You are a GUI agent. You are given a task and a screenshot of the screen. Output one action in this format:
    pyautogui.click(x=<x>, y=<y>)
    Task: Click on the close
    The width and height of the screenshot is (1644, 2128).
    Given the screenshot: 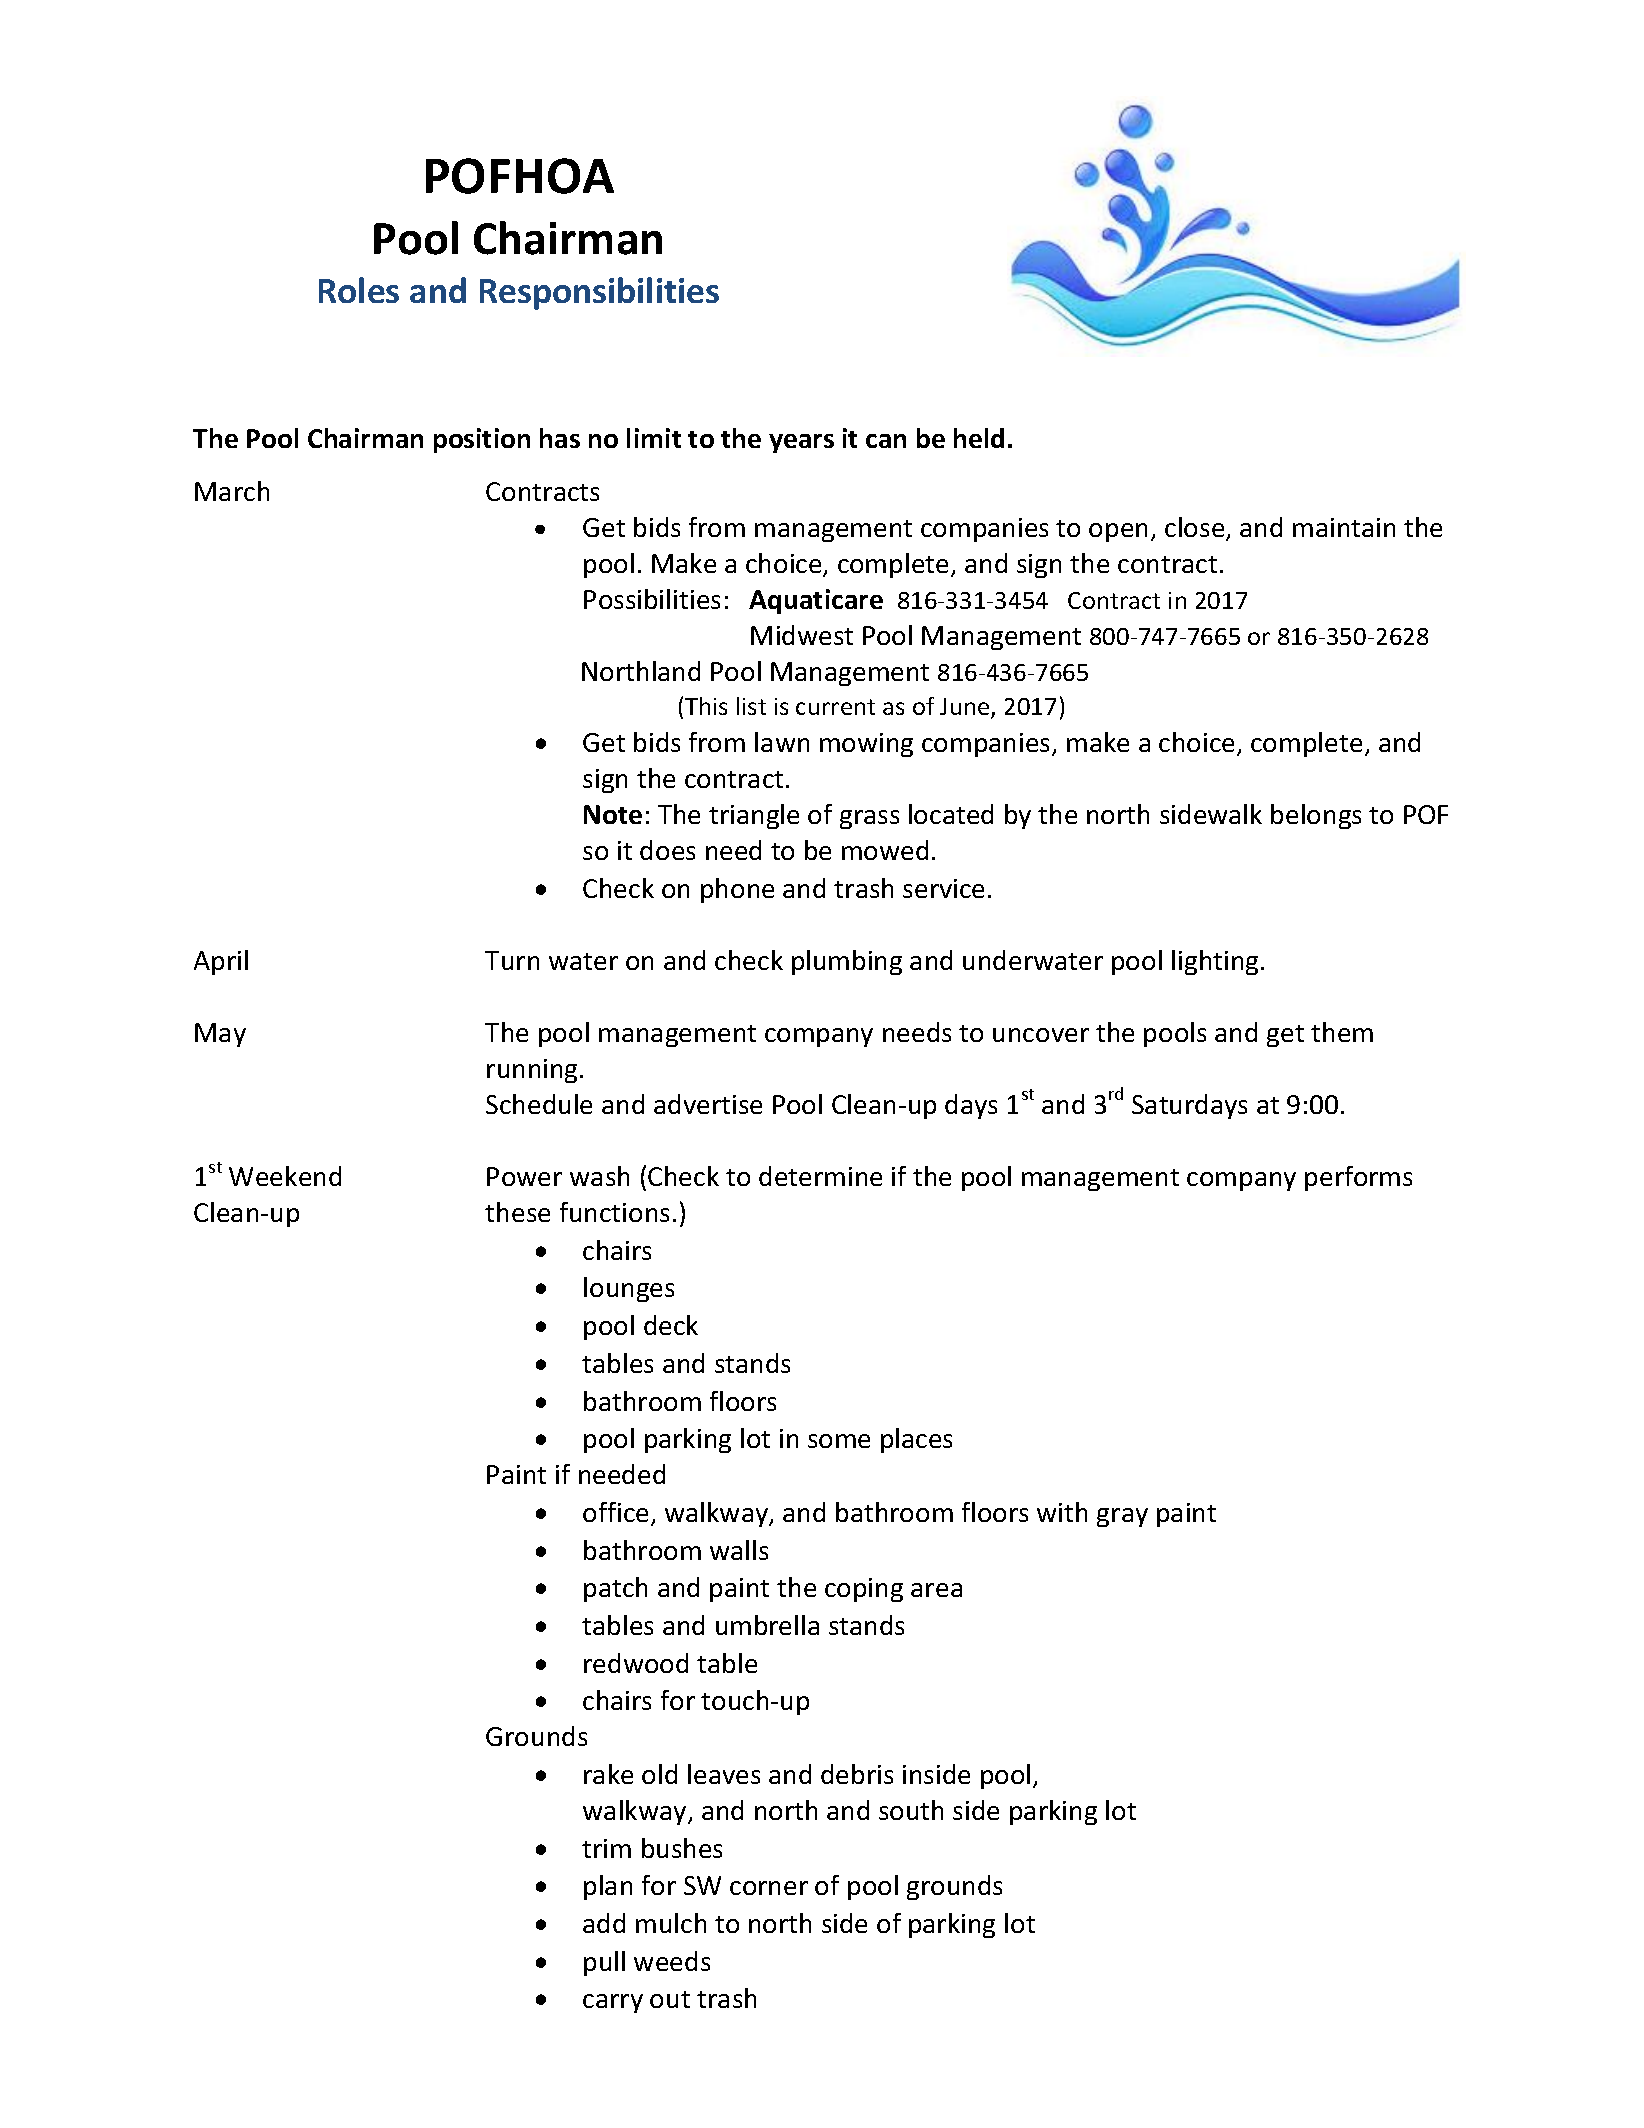 What is the action you would take?
    pyautogui.click(x=1196, y=528)
